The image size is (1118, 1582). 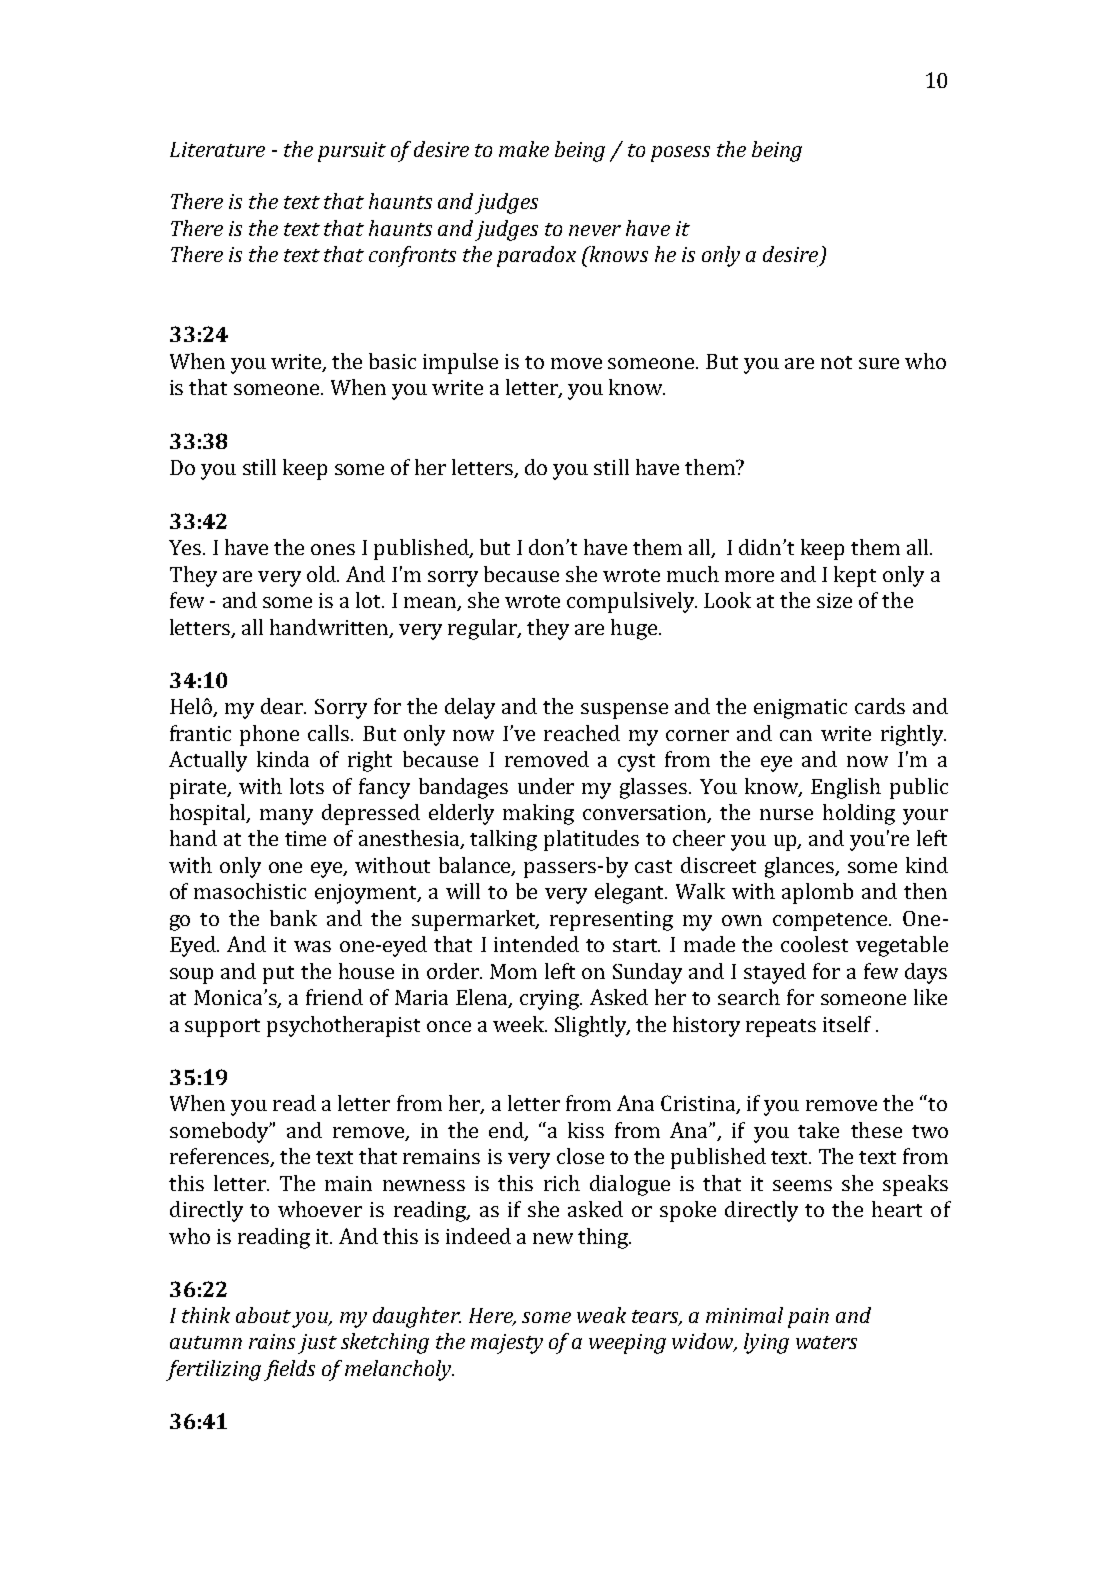 What do you see at coordinates (272, 1341) in the document?
I see `rains` at bounding box center [272, 1341].
